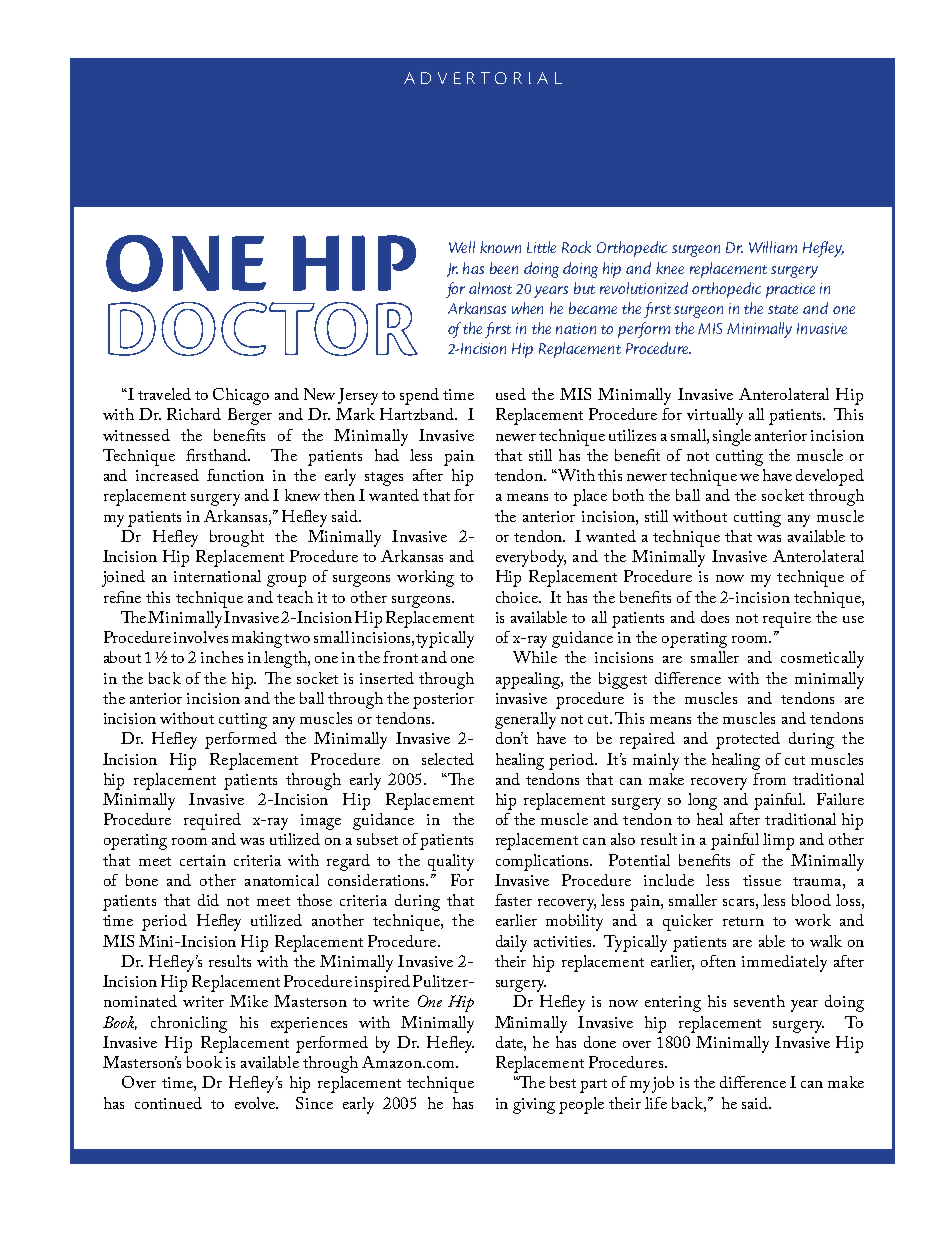  What do you see at coordinates (822, 659) in the screenshot?
I see `cosmetically` at bounding box center [822, 659].
